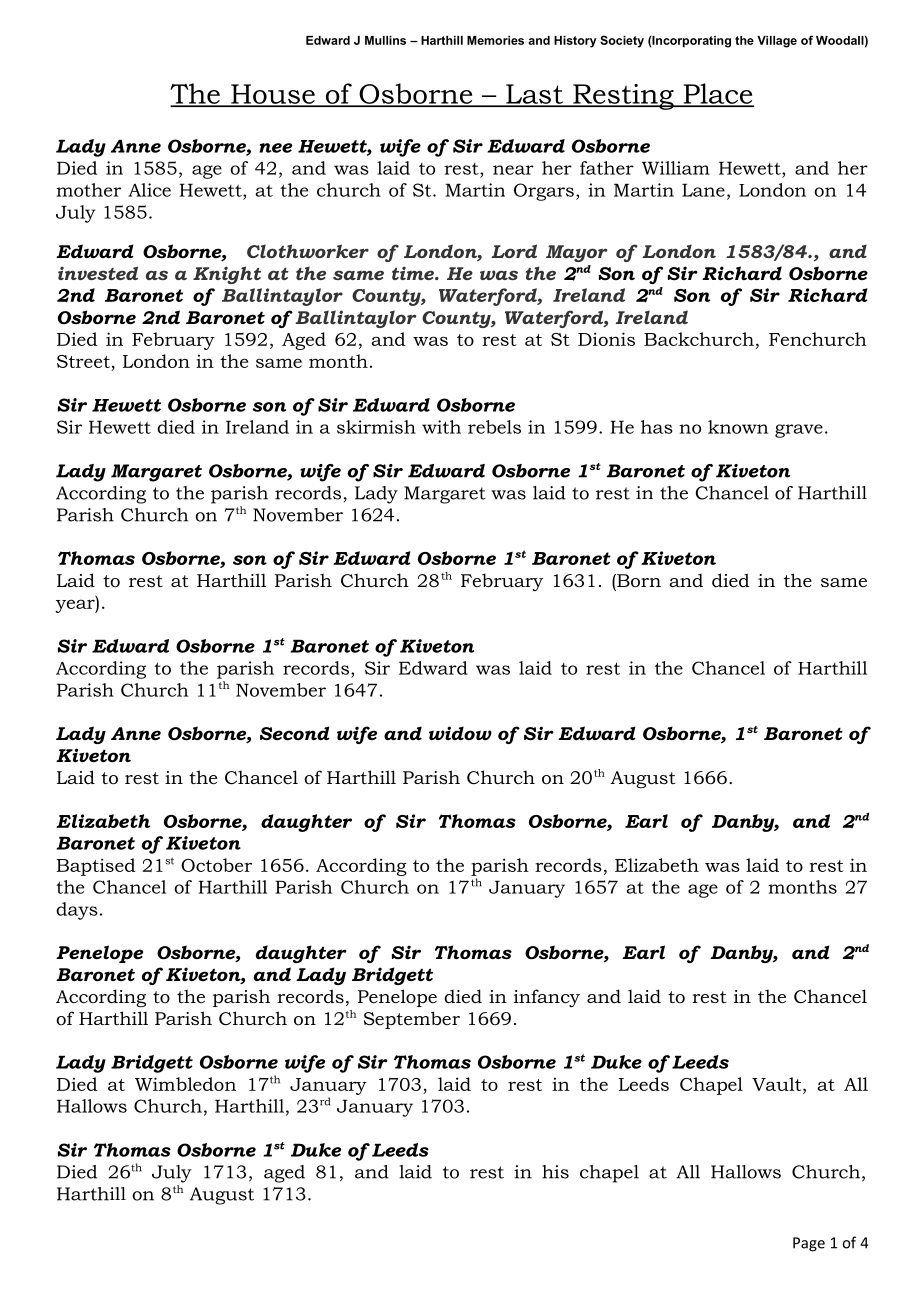 The image size is (924, 1308). I want to click on Lane, so click(703, 190).
